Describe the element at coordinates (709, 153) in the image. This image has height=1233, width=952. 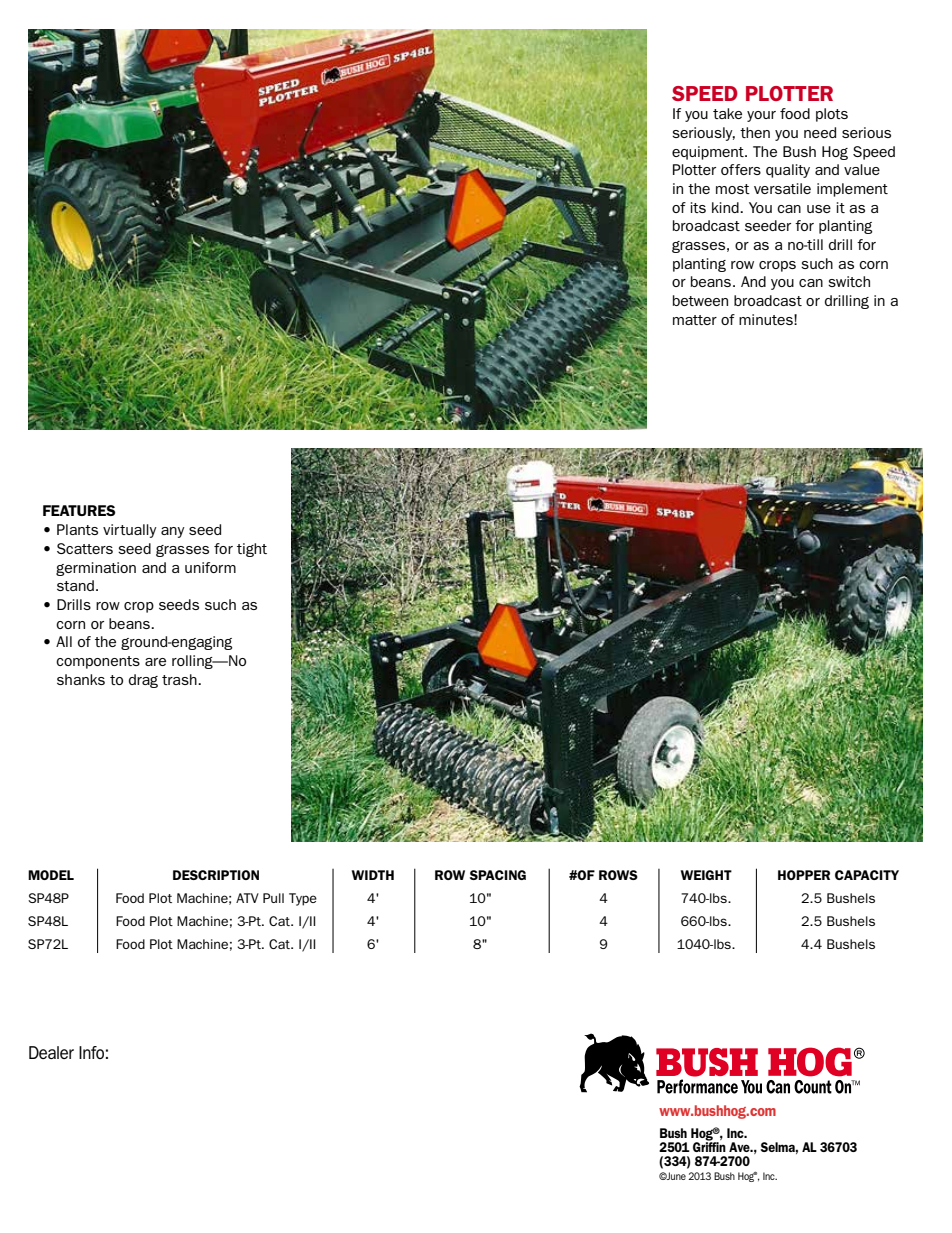
I see `equipment` at that location.
